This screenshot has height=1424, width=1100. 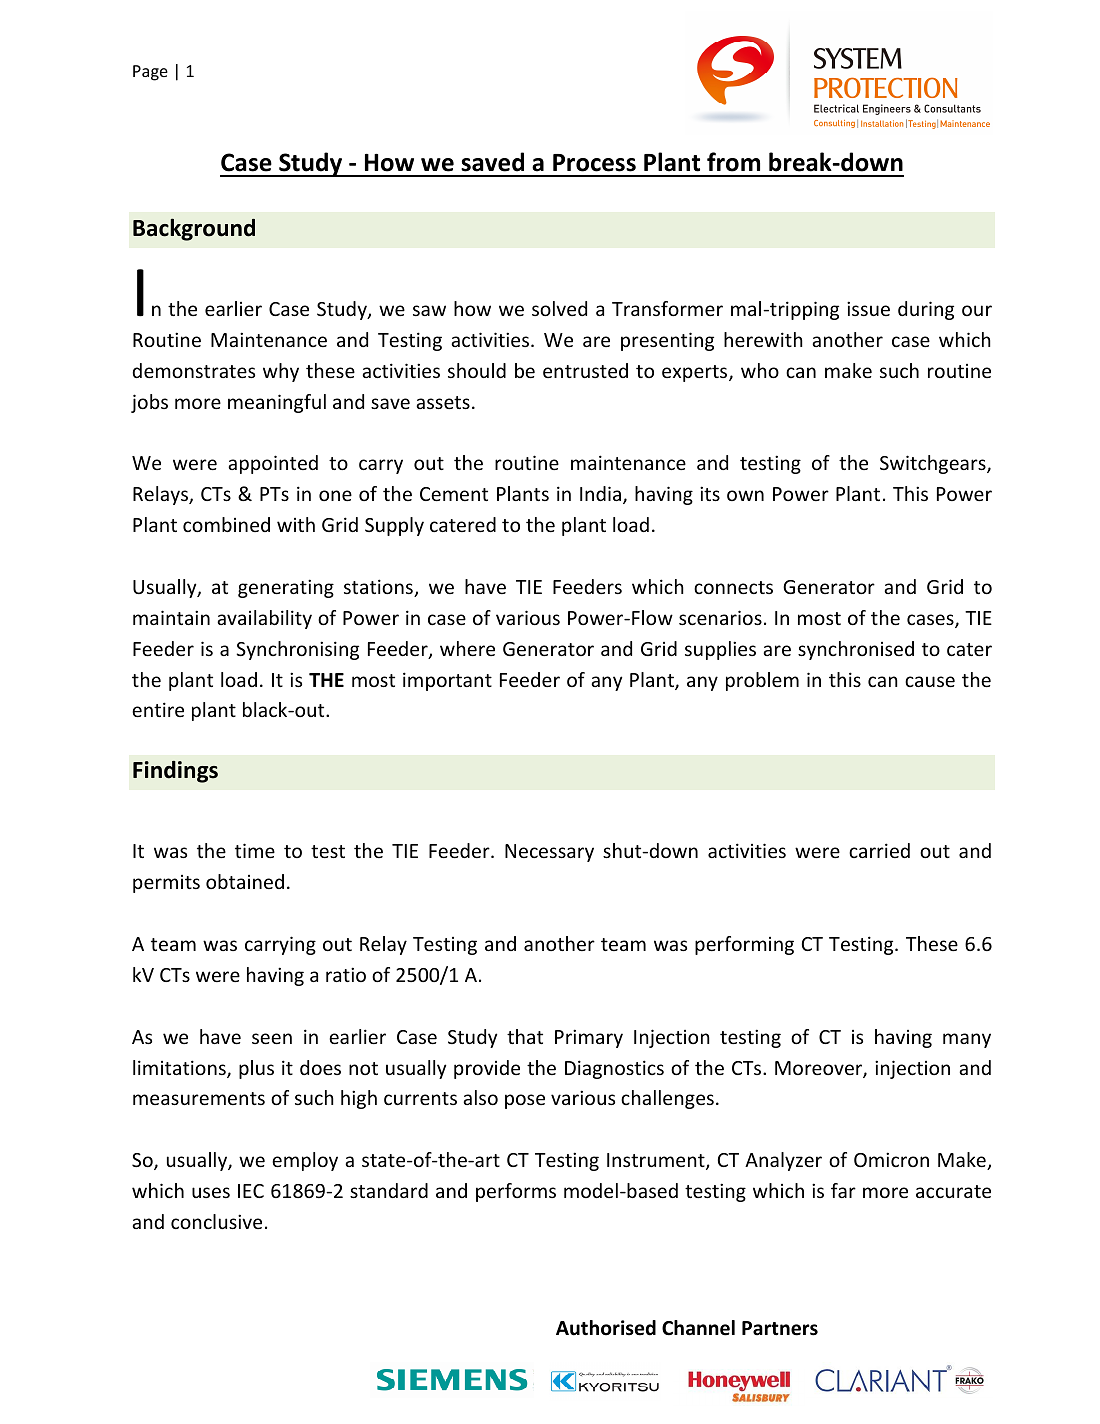 I want to click on carried, so click(x=879, y=850).
